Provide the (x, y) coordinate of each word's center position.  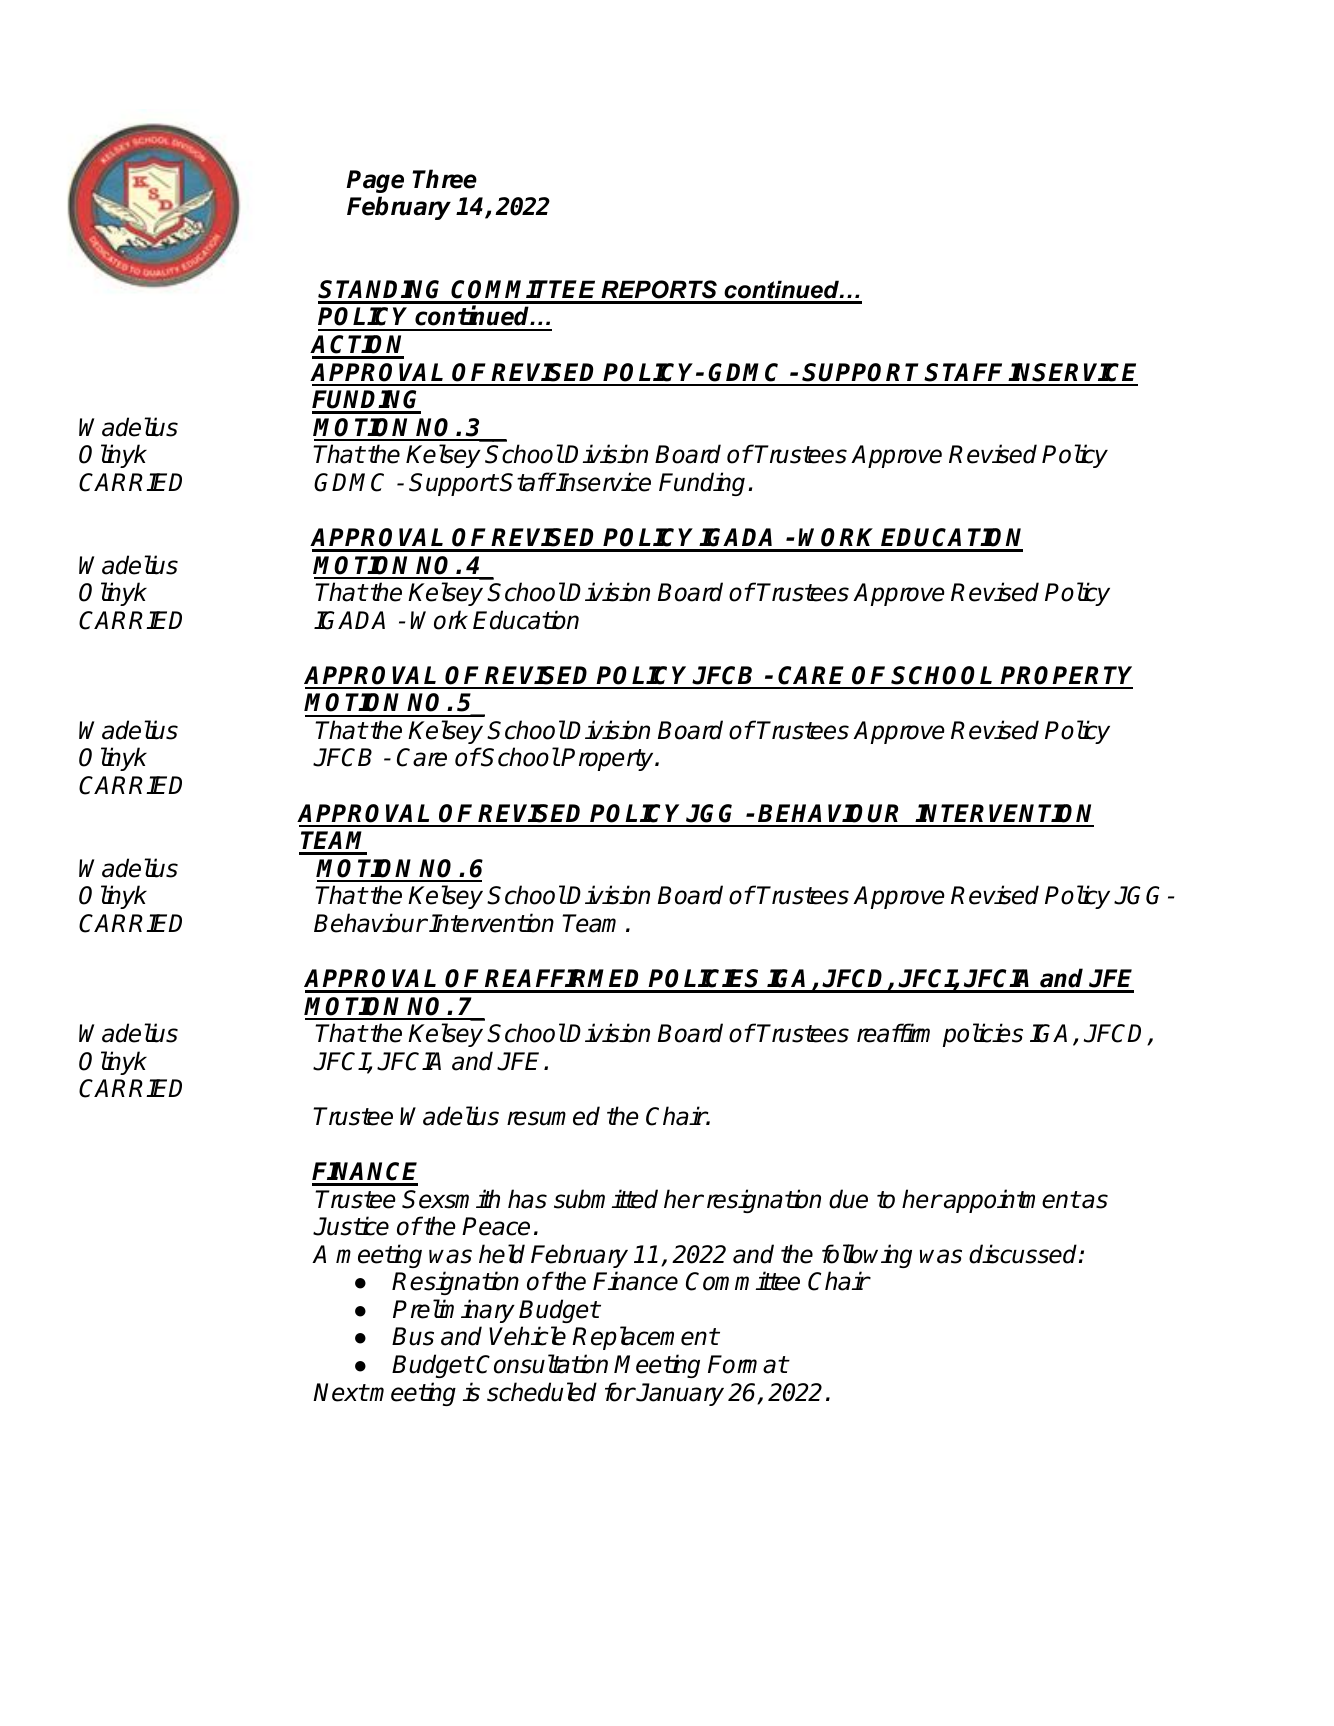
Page (375, 181)
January (679, 1394)
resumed (553, 1116)
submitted (606, 1199)
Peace (496, 1226)
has (527, 1199)
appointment (1011, 1201)
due (848, 1199)
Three (444, 179)
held (502, 1254)
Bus (413, 1336)
